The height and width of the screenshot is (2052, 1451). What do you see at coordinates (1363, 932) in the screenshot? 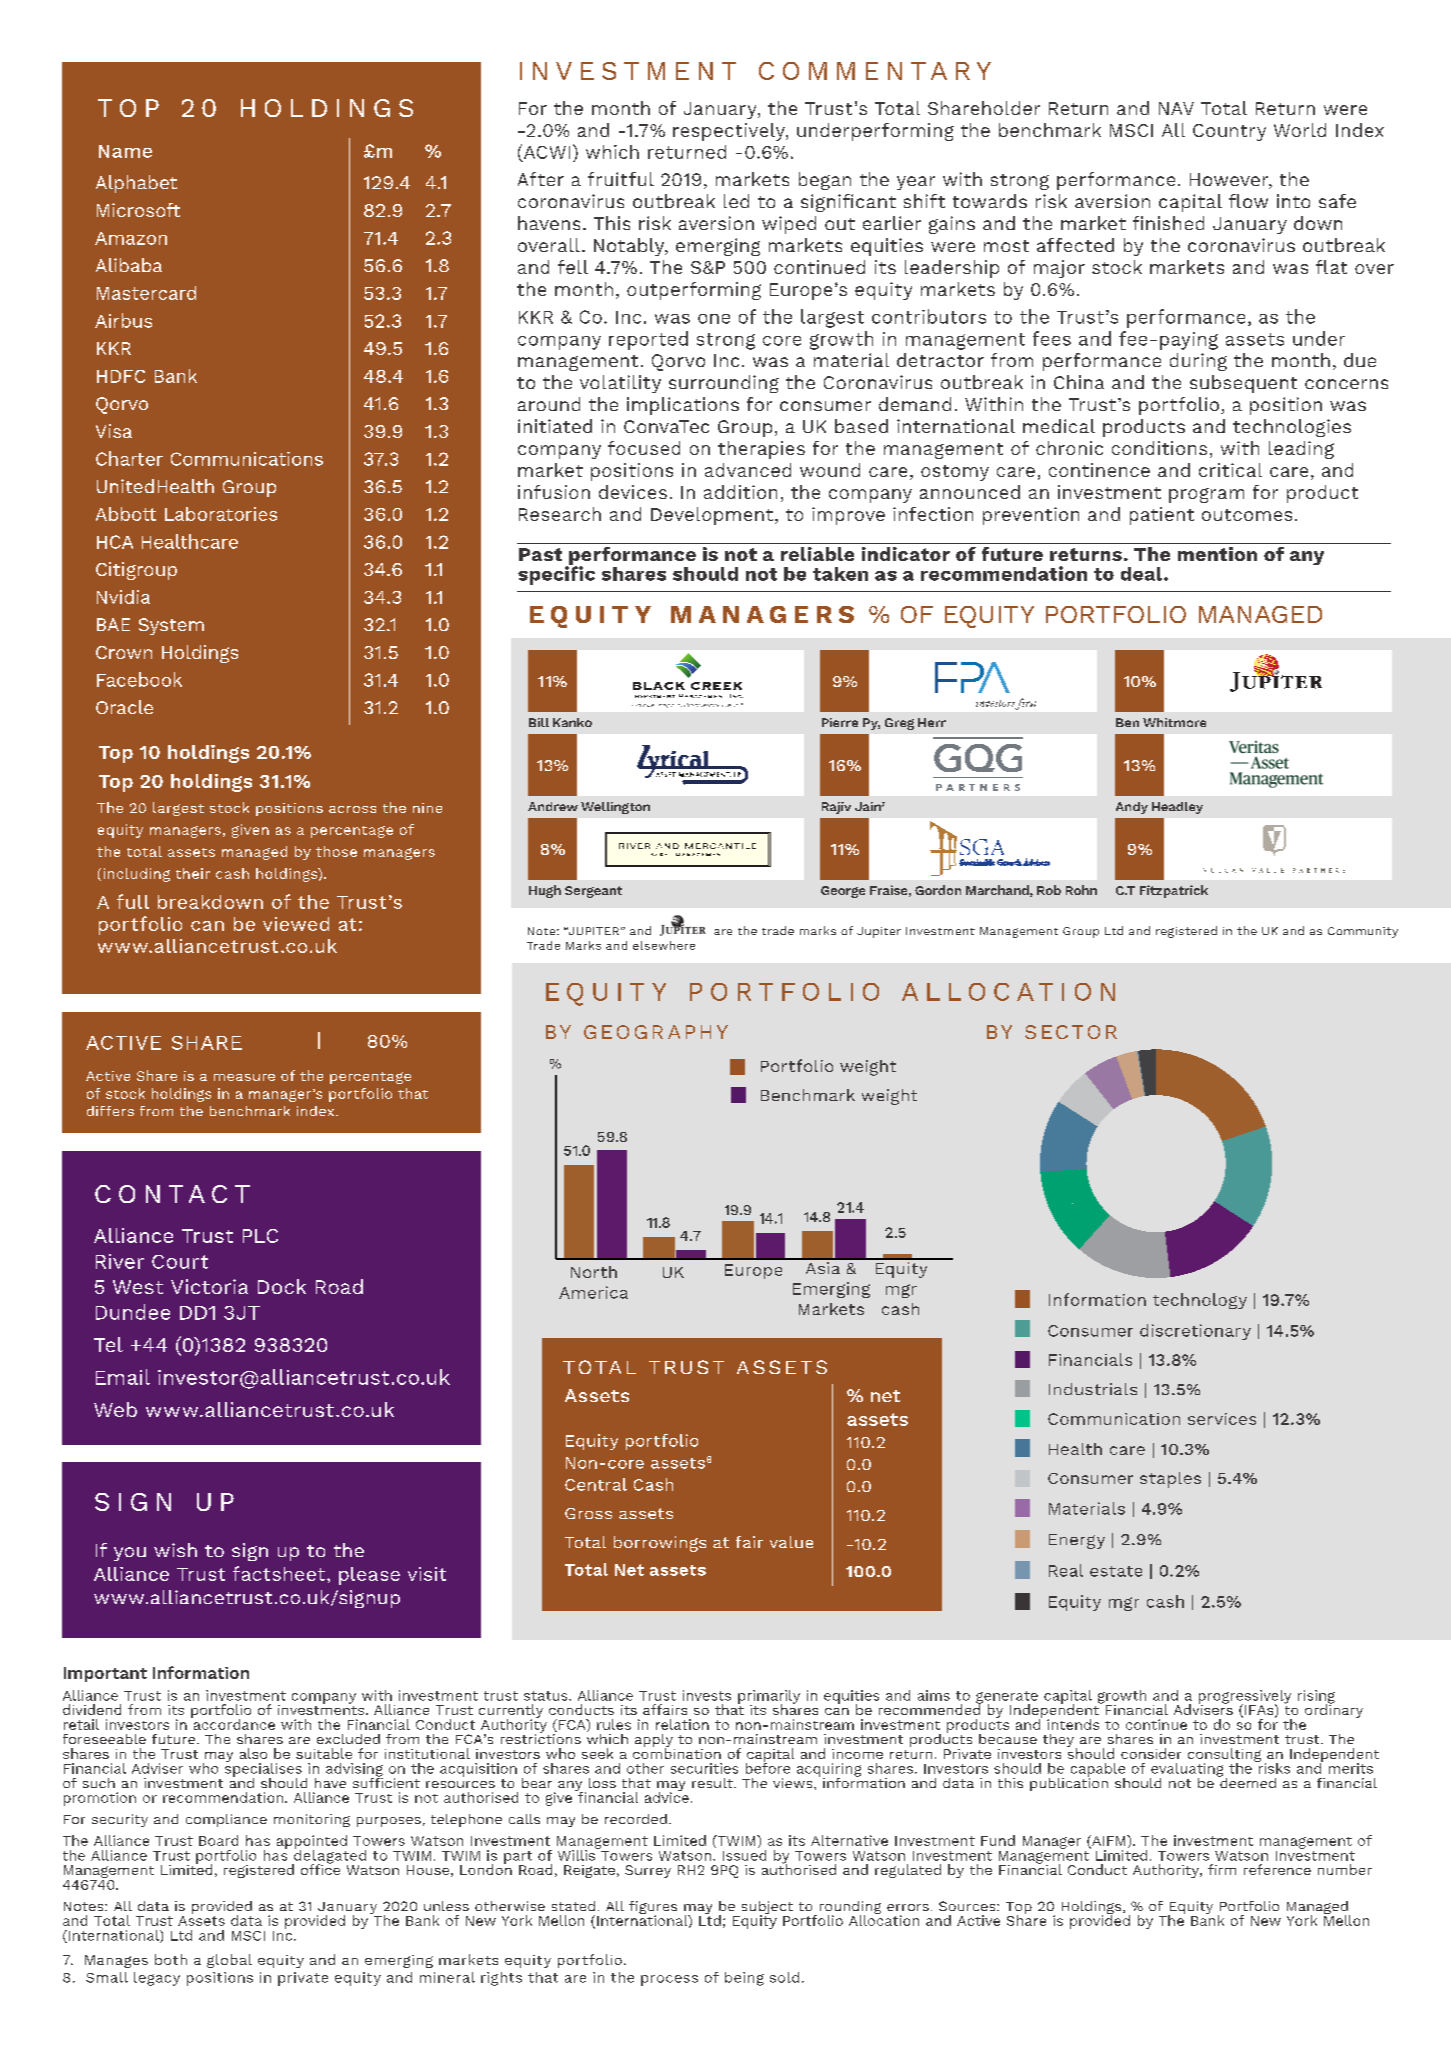
I see `Community` at bounding box center [1363, 932].
